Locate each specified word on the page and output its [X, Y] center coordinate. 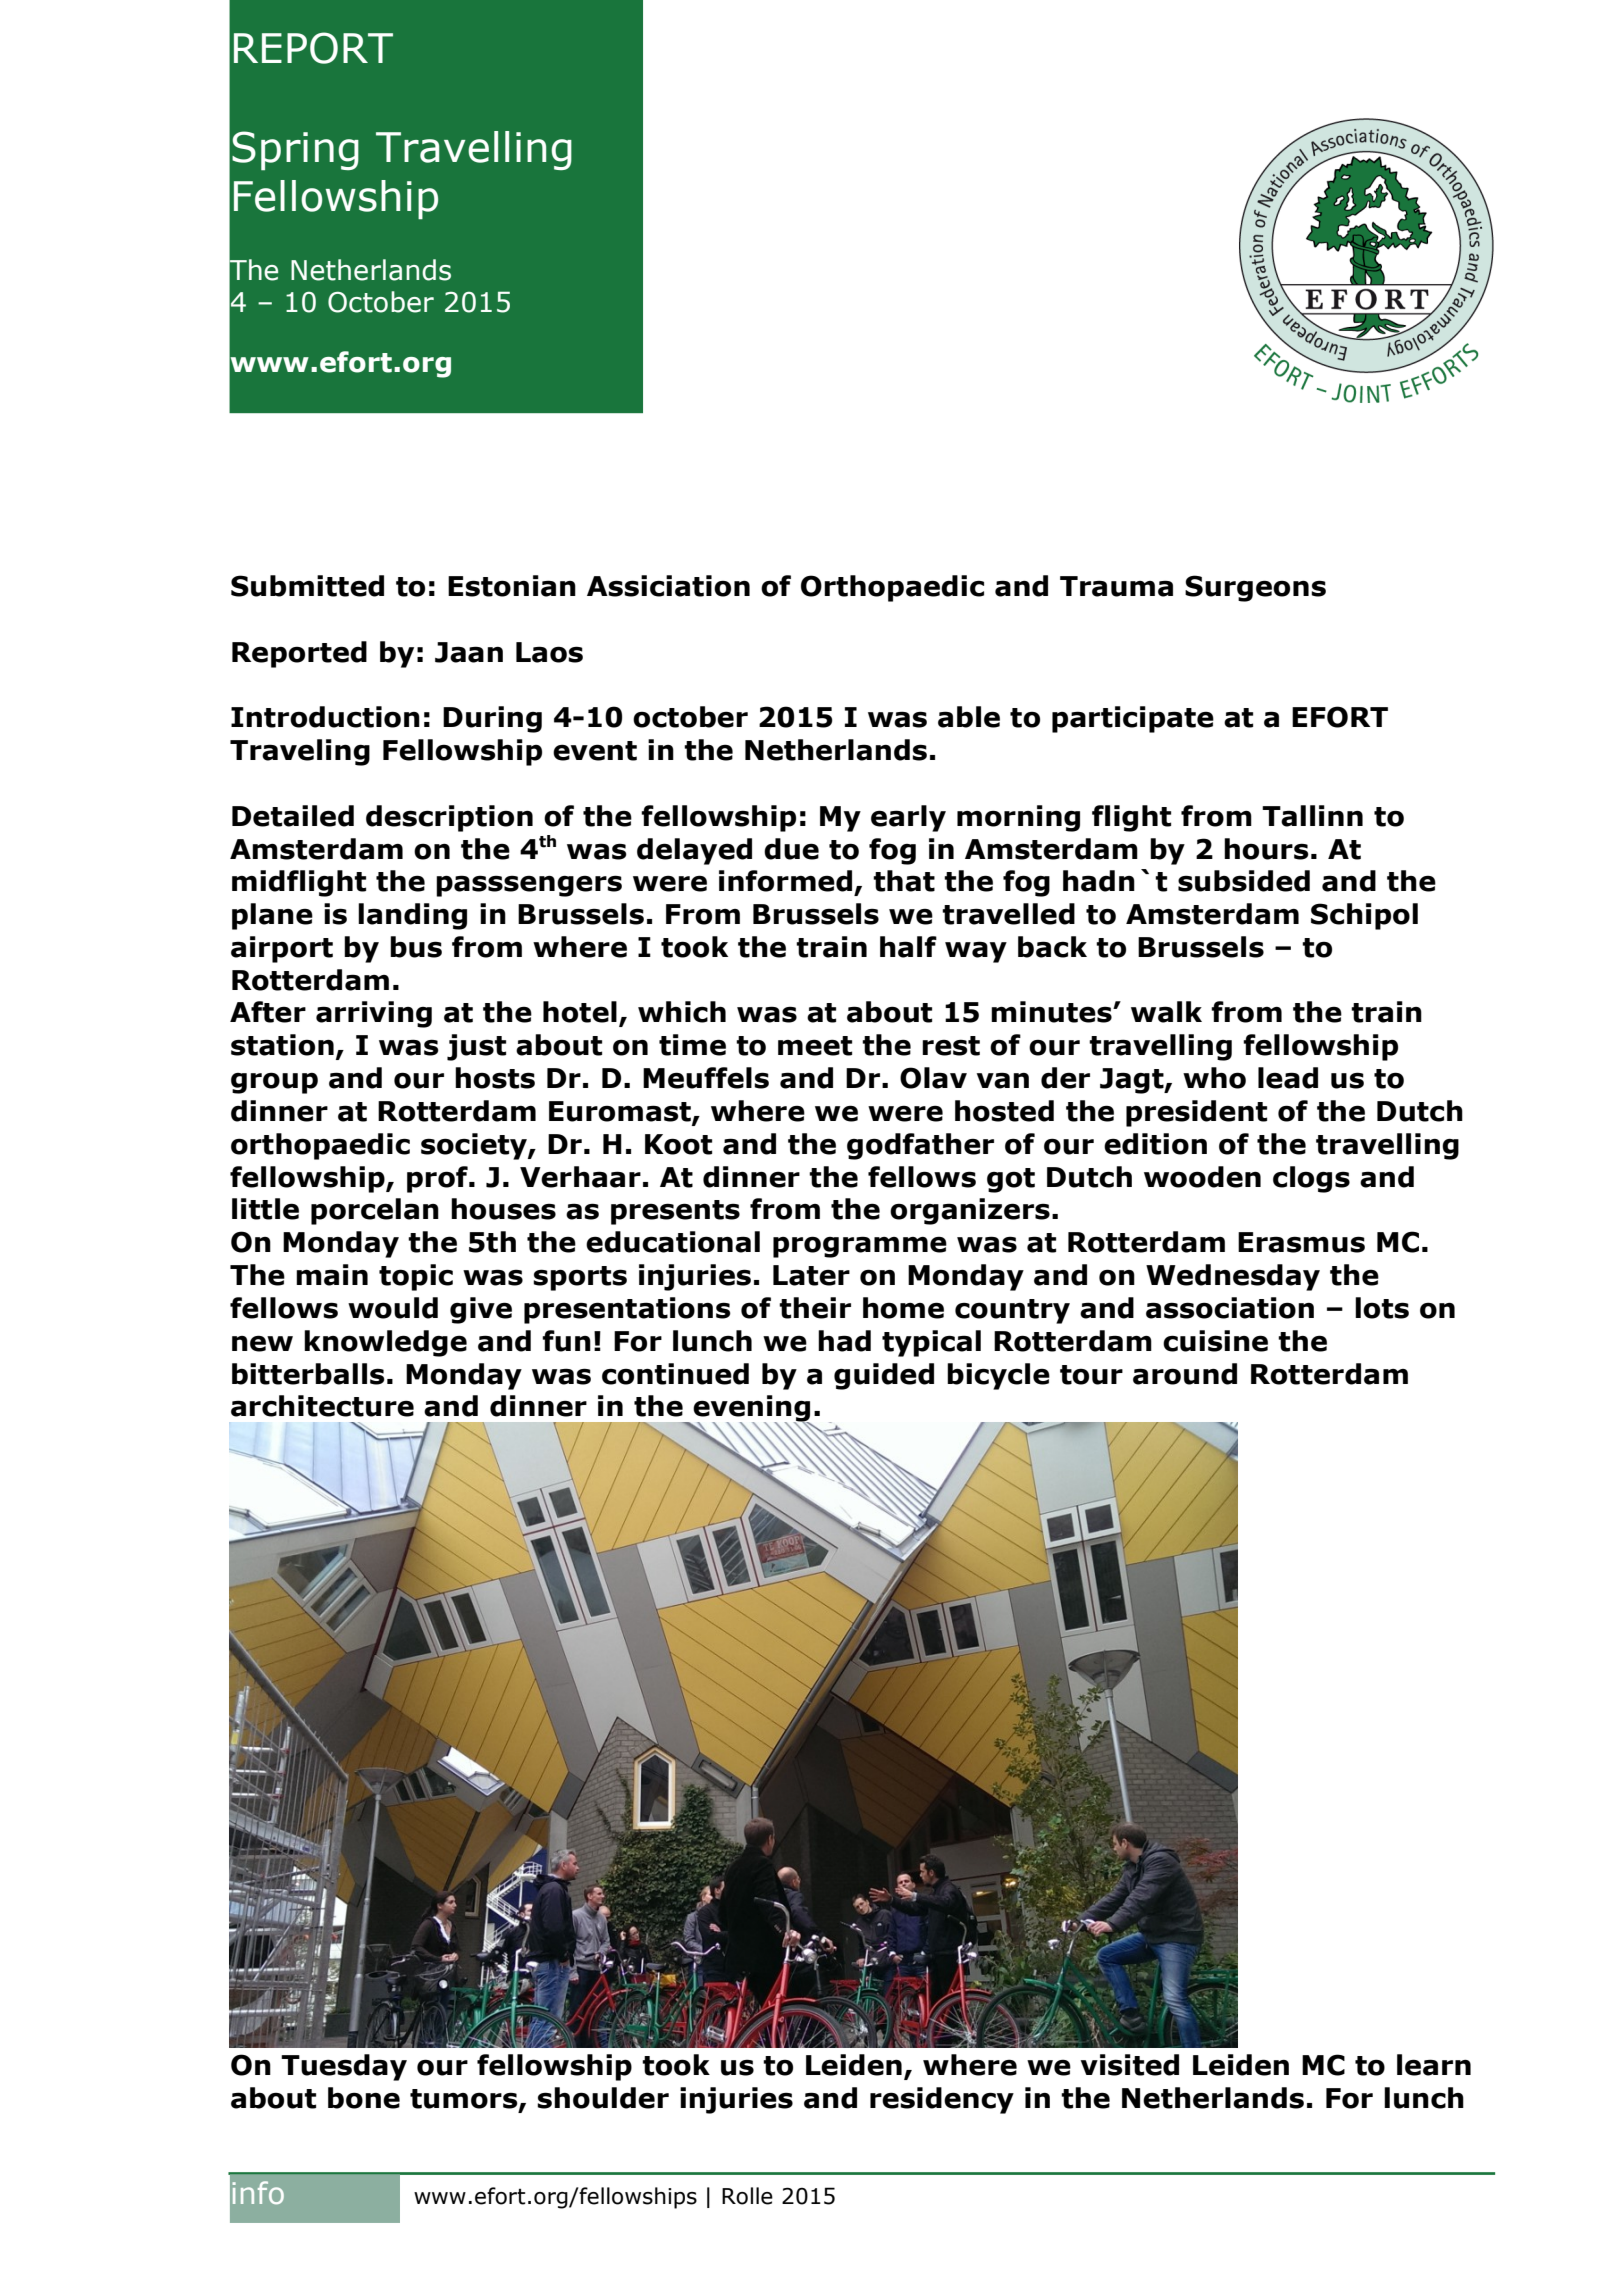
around [1185, 1374]
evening [751, 1409]
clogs [1311, 1179]
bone [364, 2098]
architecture [322, 1406]
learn [1434, 2065]
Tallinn [1312, 816]
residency [942, 2100]
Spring [295, 151]
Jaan [469, 652]
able [969, 717]
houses [503, 1209]
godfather [920, 1146]
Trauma [1116, 586]
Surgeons [1255, 588]
